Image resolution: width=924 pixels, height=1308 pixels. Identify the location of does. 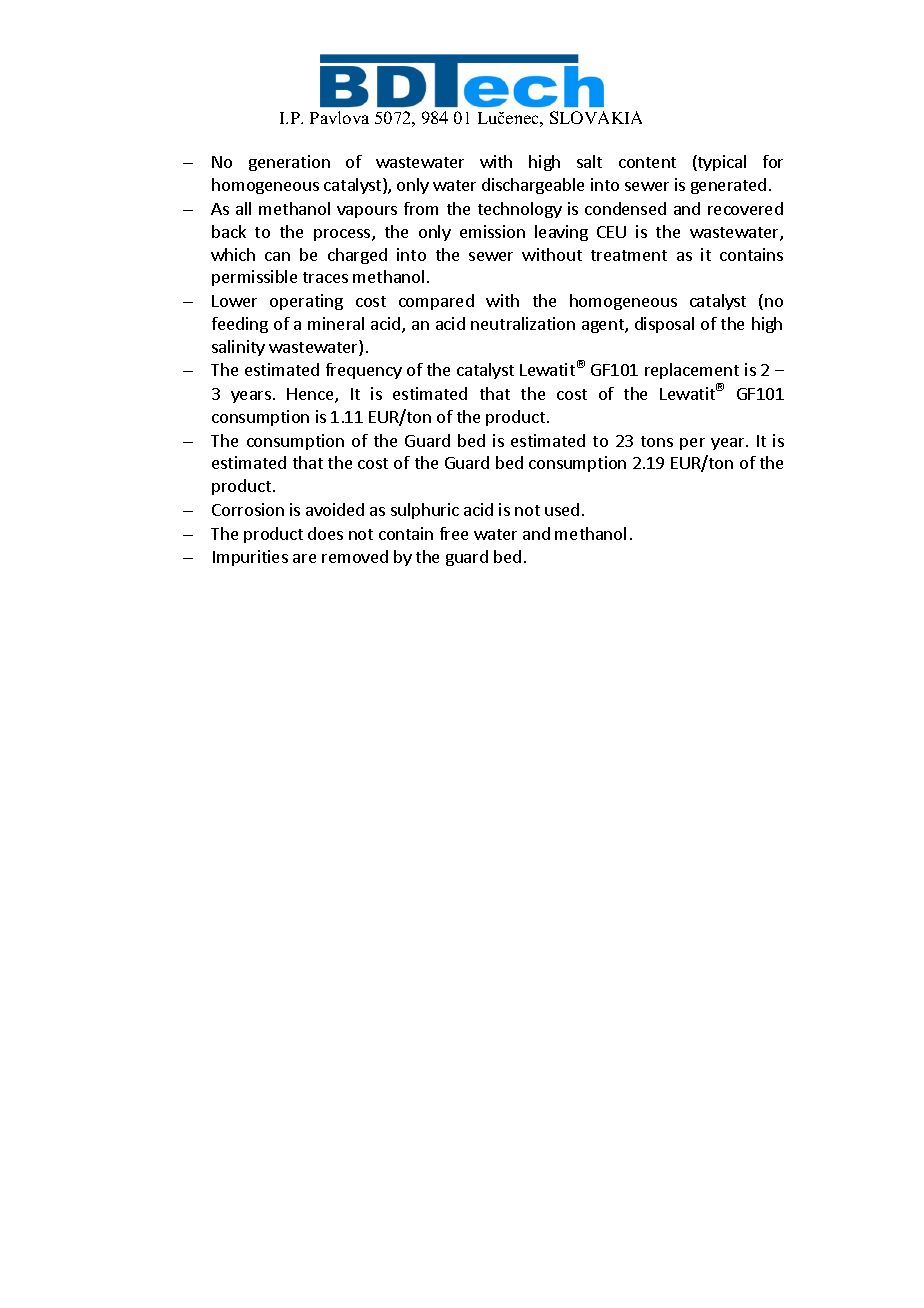
(325, 533).
